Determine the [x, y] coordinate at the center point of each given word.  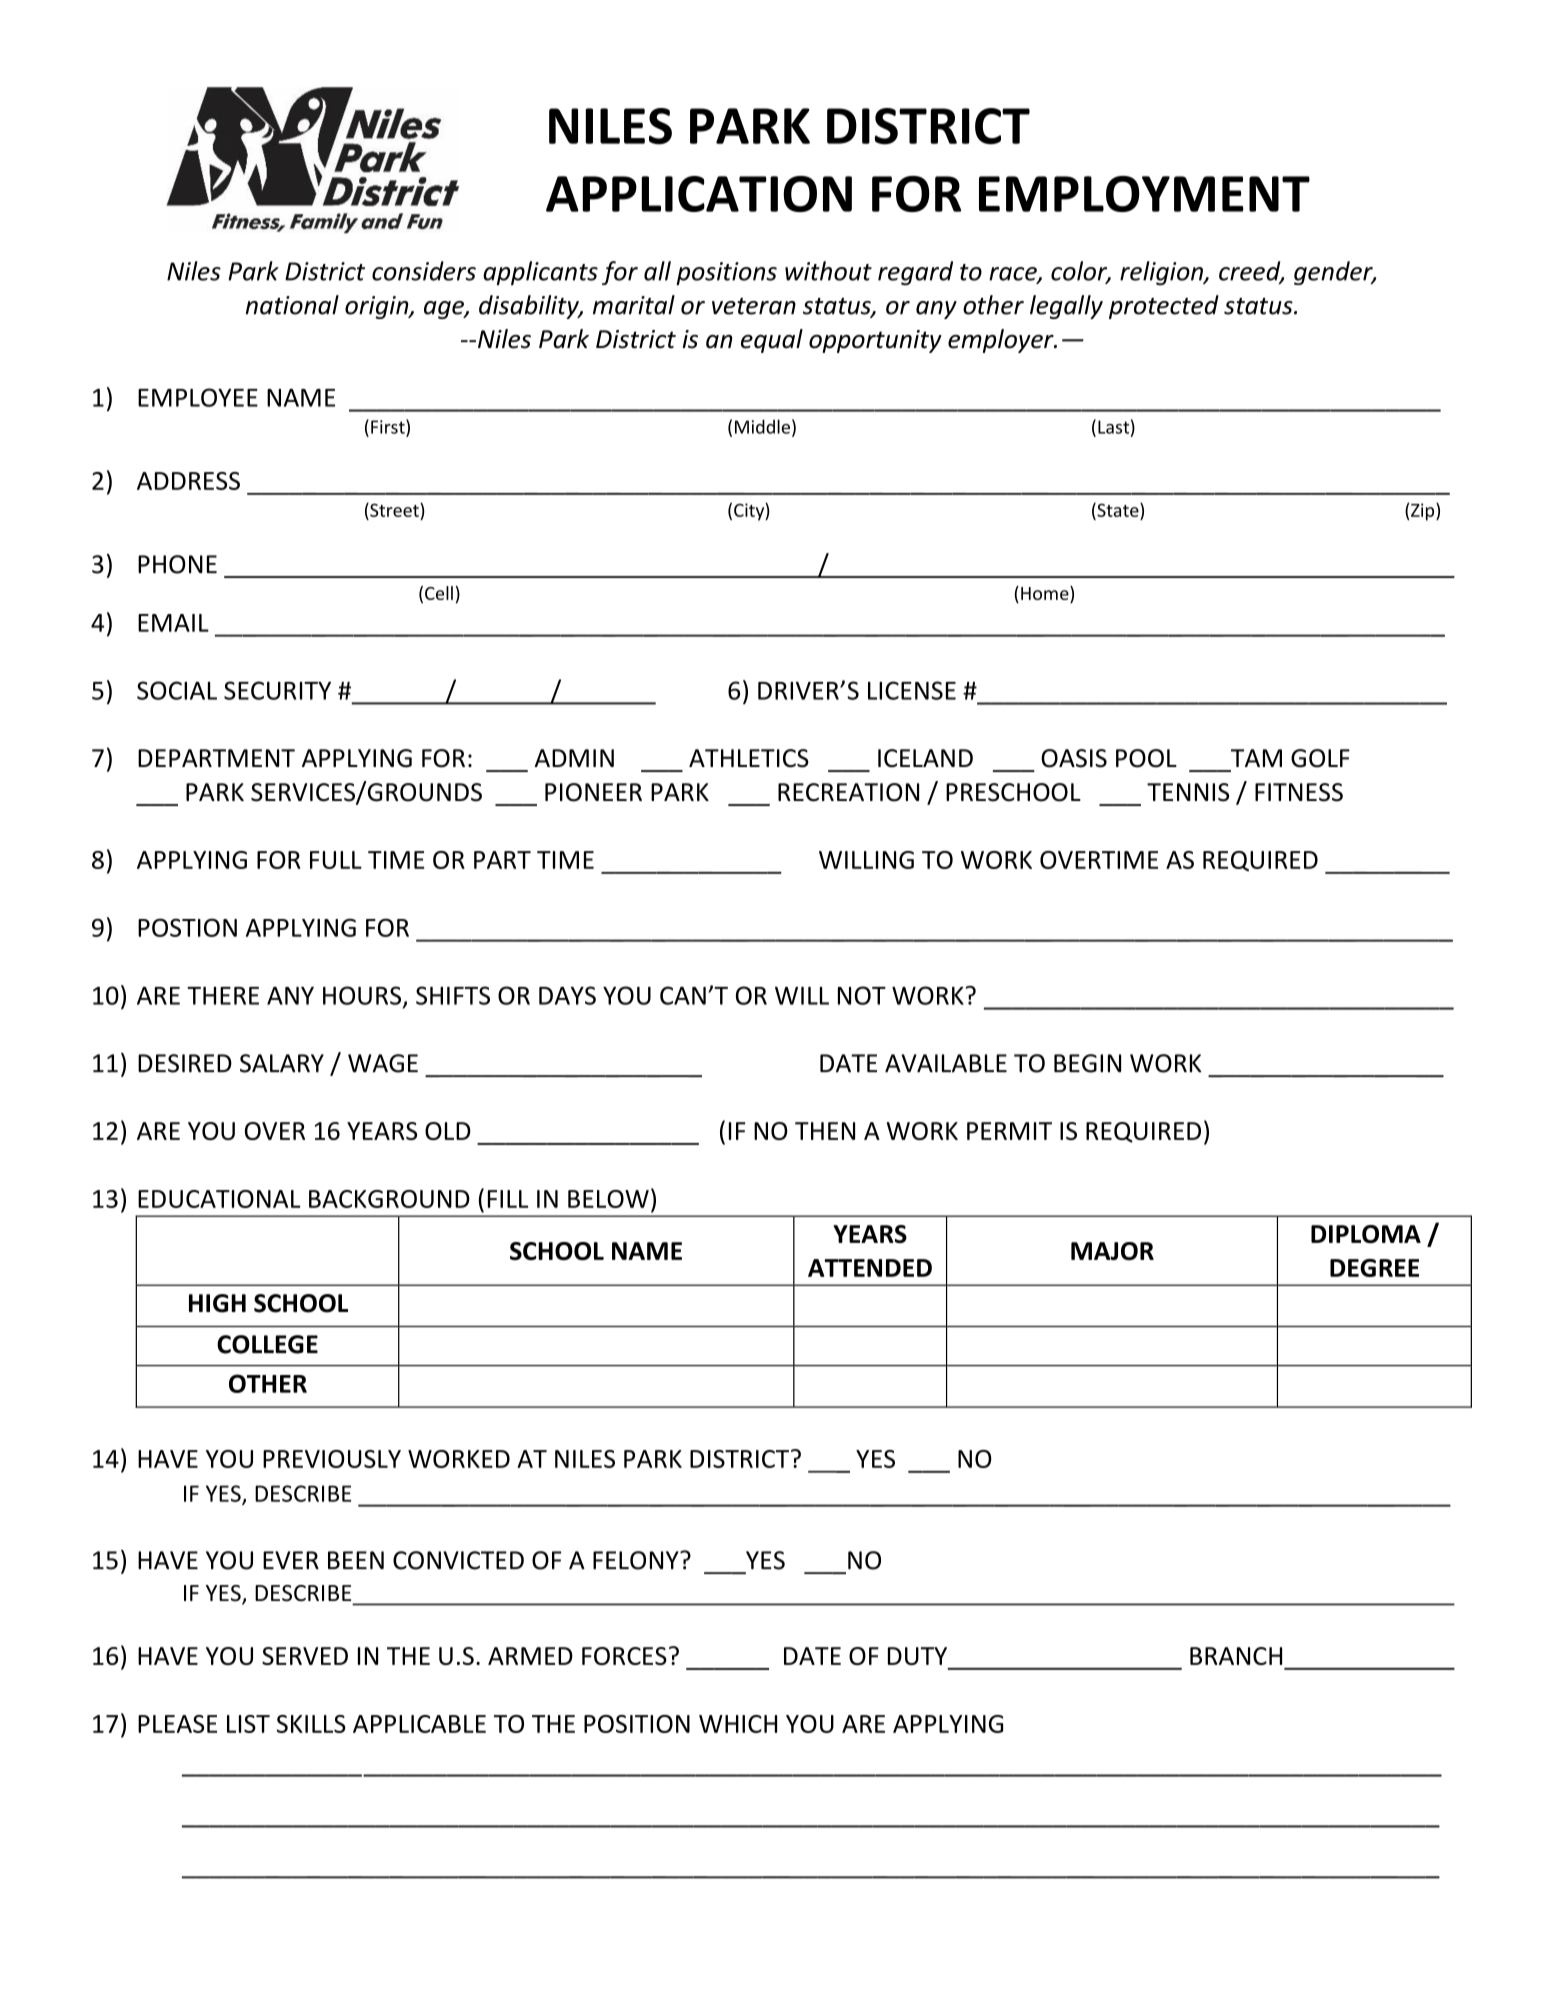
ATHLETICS [749, 758]
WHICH [738, 1724]
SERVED [305, 1656]
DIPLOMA [1366, 1234]
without [828, 271]
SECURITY [277, 690]
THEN [825, 1131]
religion [1162, 273]
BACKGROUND [389, 1199]
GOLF [1320, 758]
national [292, 305]
